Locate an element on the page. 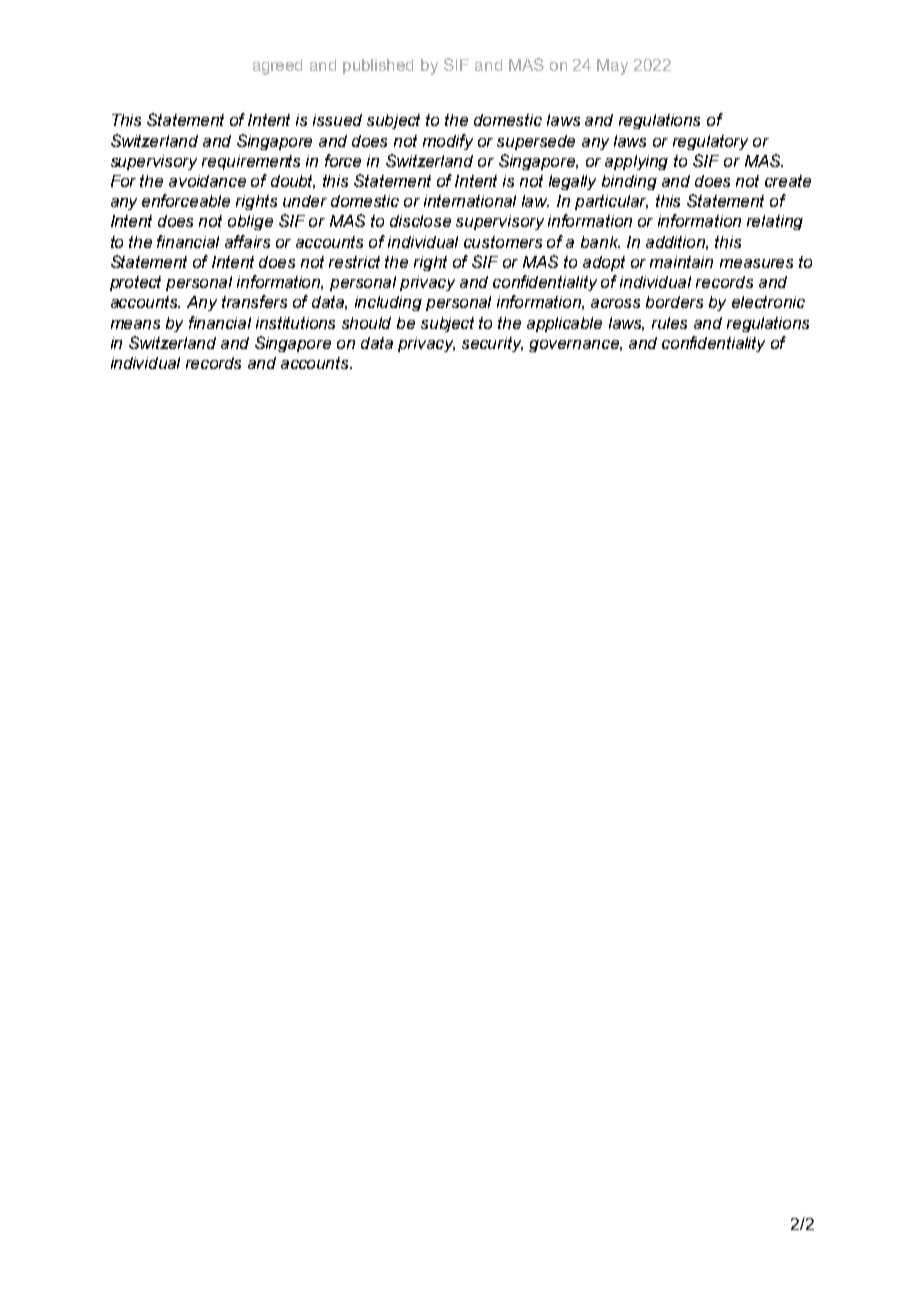  rules is located at coordinates (669, 323).
